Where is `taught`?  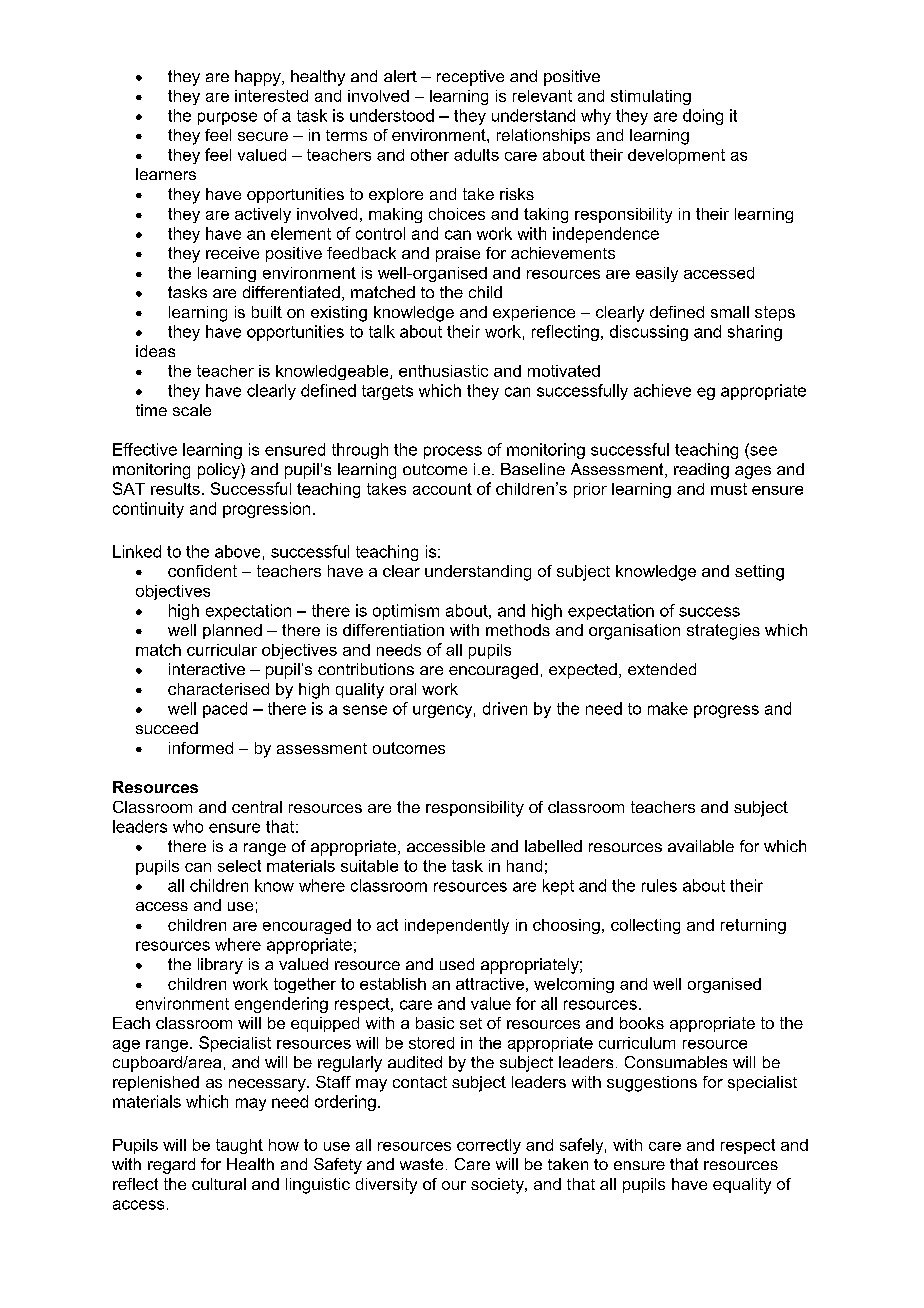
taught is located at coordinates (239, 1146).
